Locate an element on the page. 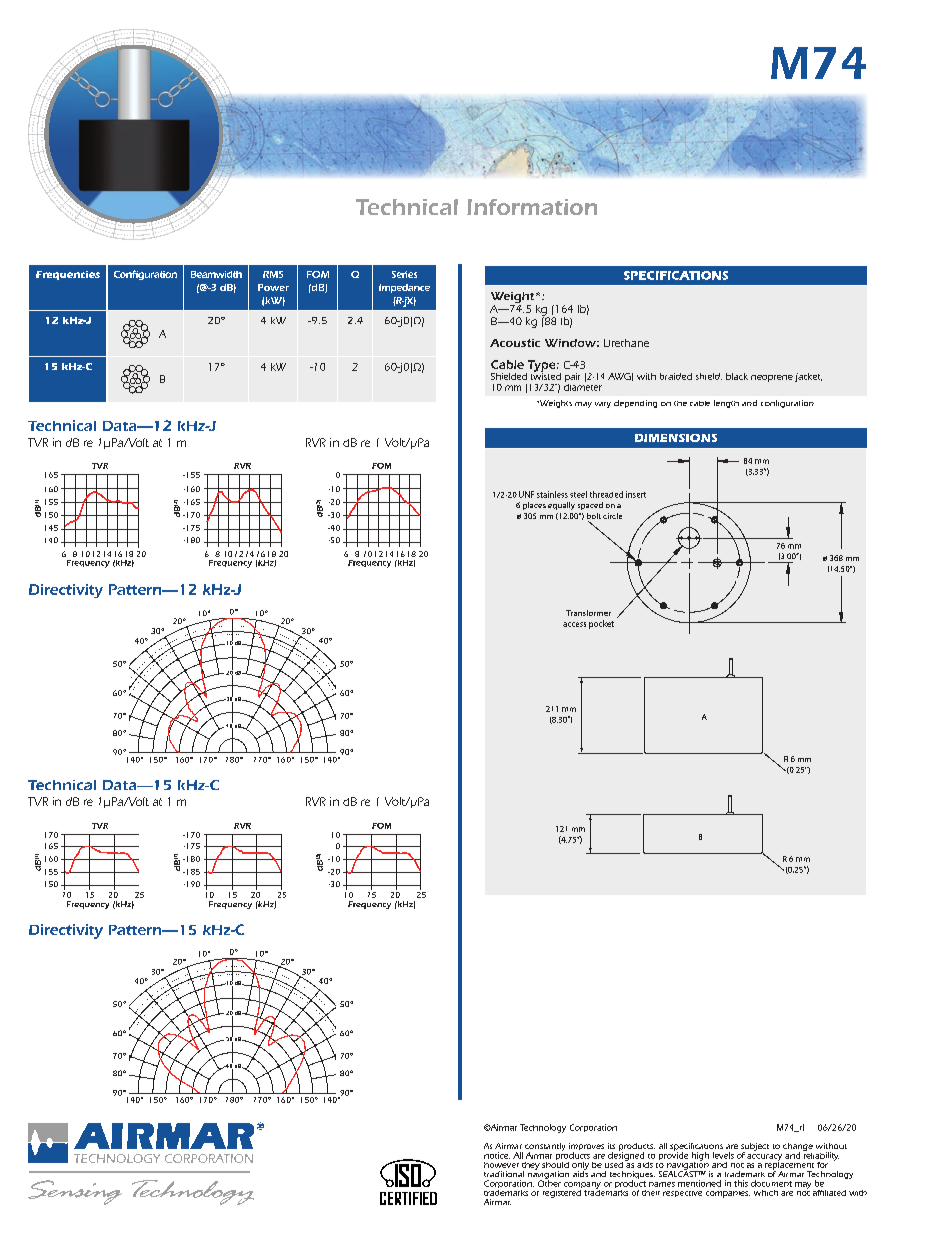 The image size is (952, 1233). circle is located at coordinates (612, 516).
